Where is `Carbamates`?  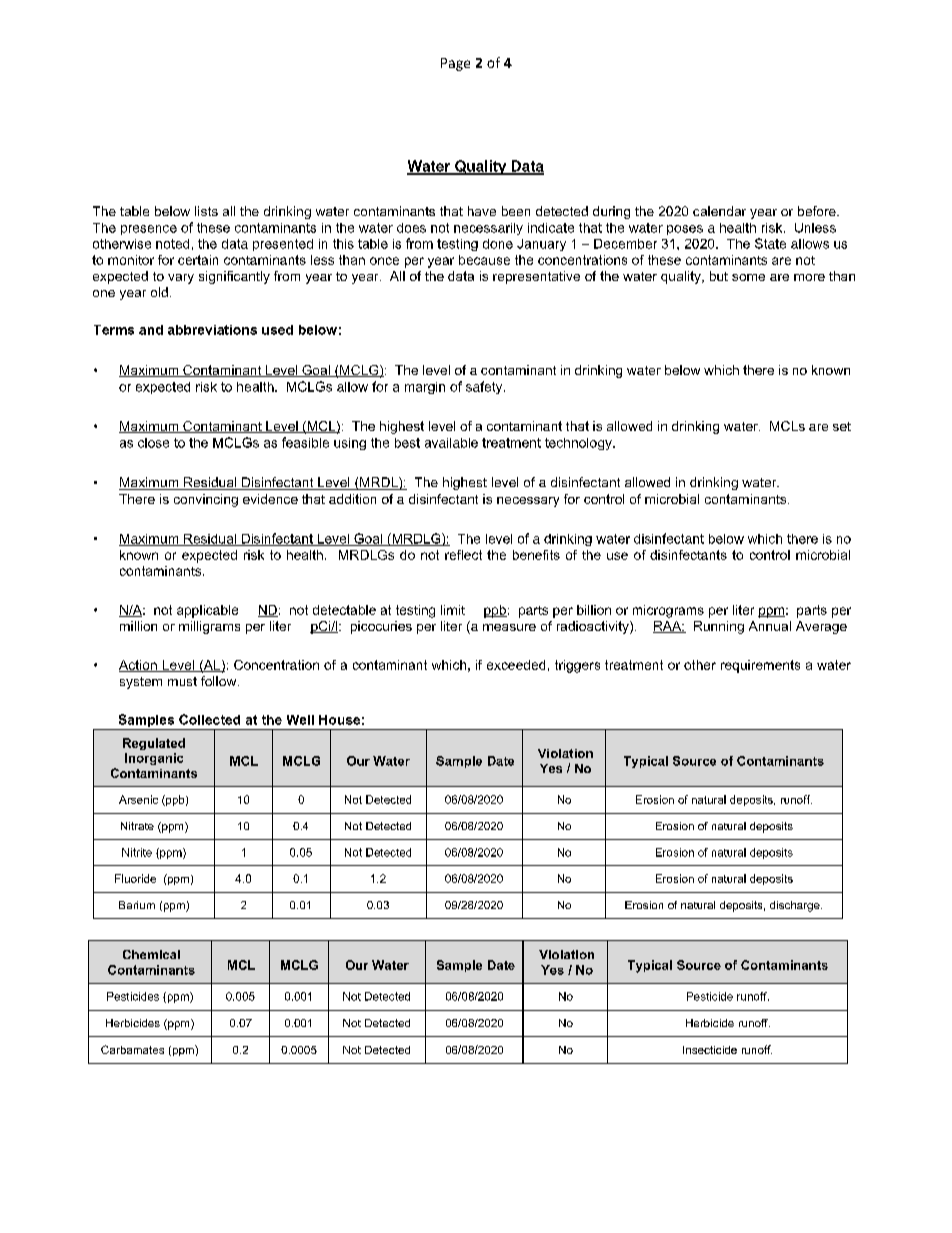
Carbamates is located at coordinates (132, 1049).
